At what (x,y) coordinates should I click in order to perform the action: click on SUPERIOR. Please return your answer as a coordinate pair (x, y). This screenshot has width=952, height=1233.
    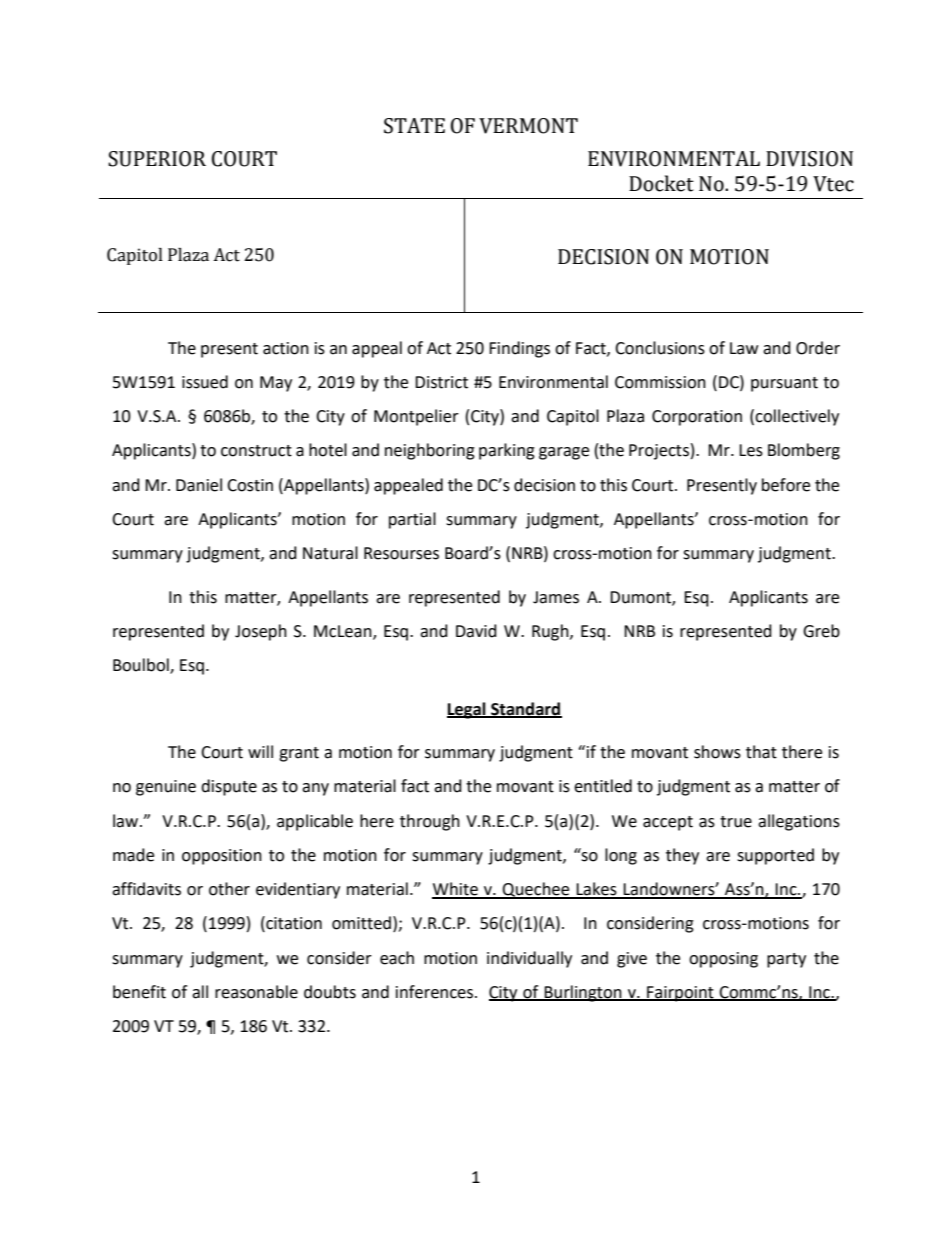
    Looking at the image, I should click on (157, 159).
